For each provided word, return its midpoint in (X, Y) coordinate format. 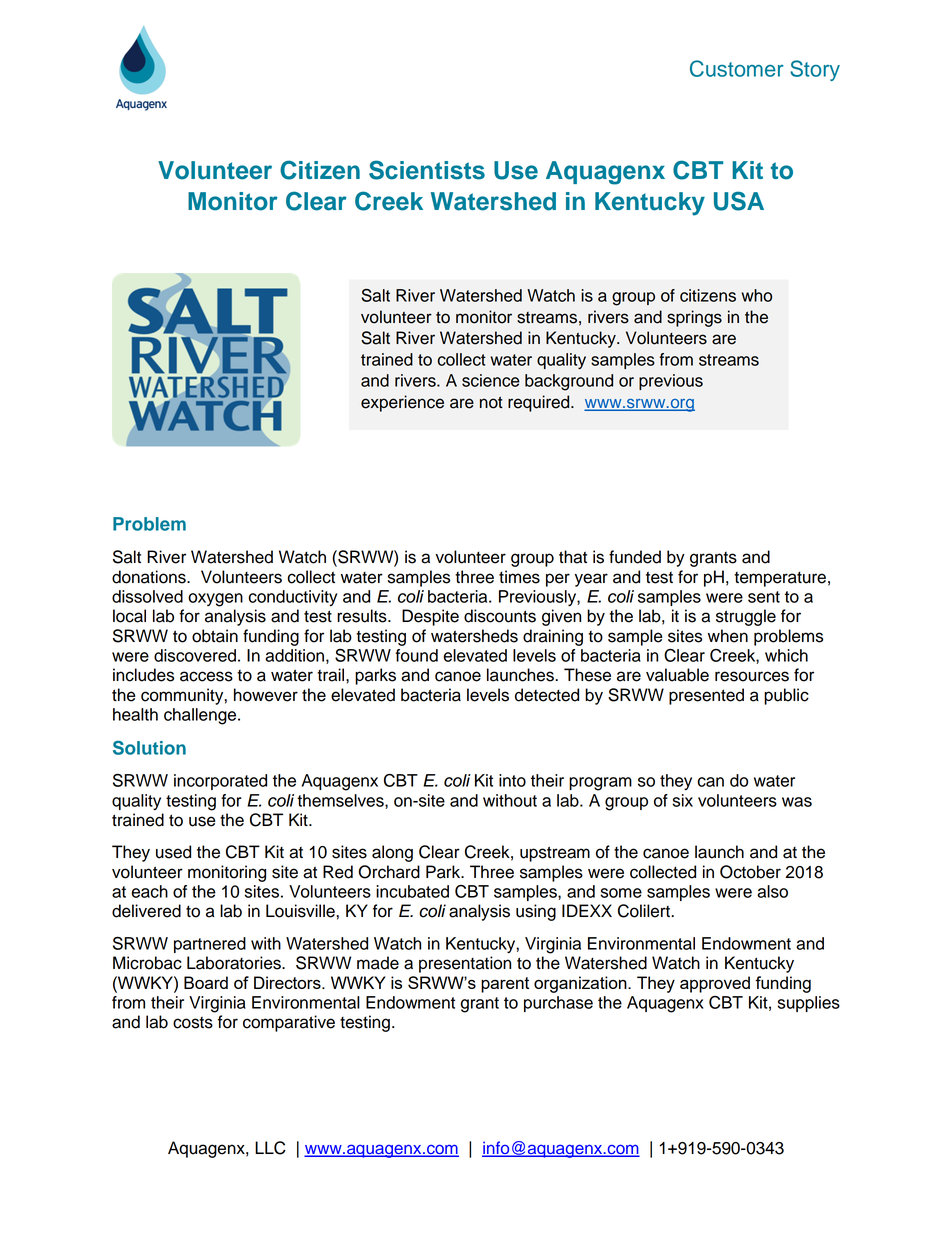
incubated (412, 891)
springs (694, 318)
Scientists (427, 170)
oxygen (215, 600)
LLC (270, 1148)
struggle (746, 617)
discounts (500, 616)
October (750, 872)
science (491, 380)
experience (402, 403)
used (173, 852)
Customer (737, 68)
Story (815, 70)
